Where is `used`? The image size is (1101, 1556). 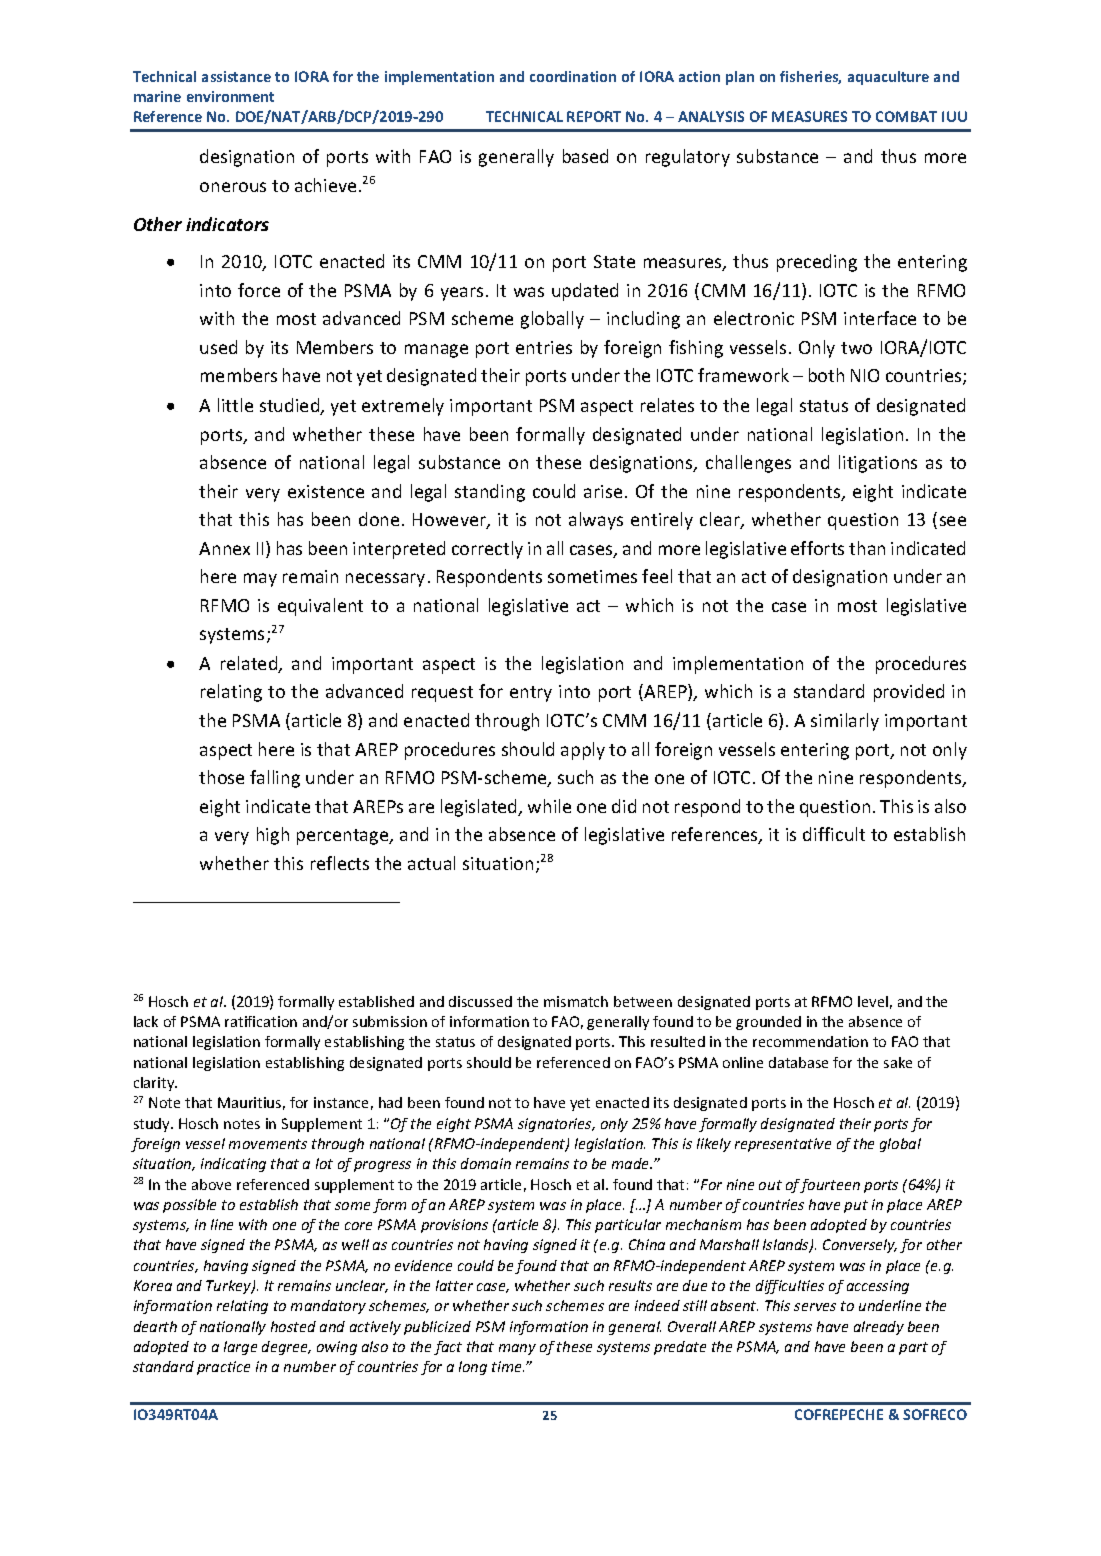
used is located at coordinates (218, 347).
